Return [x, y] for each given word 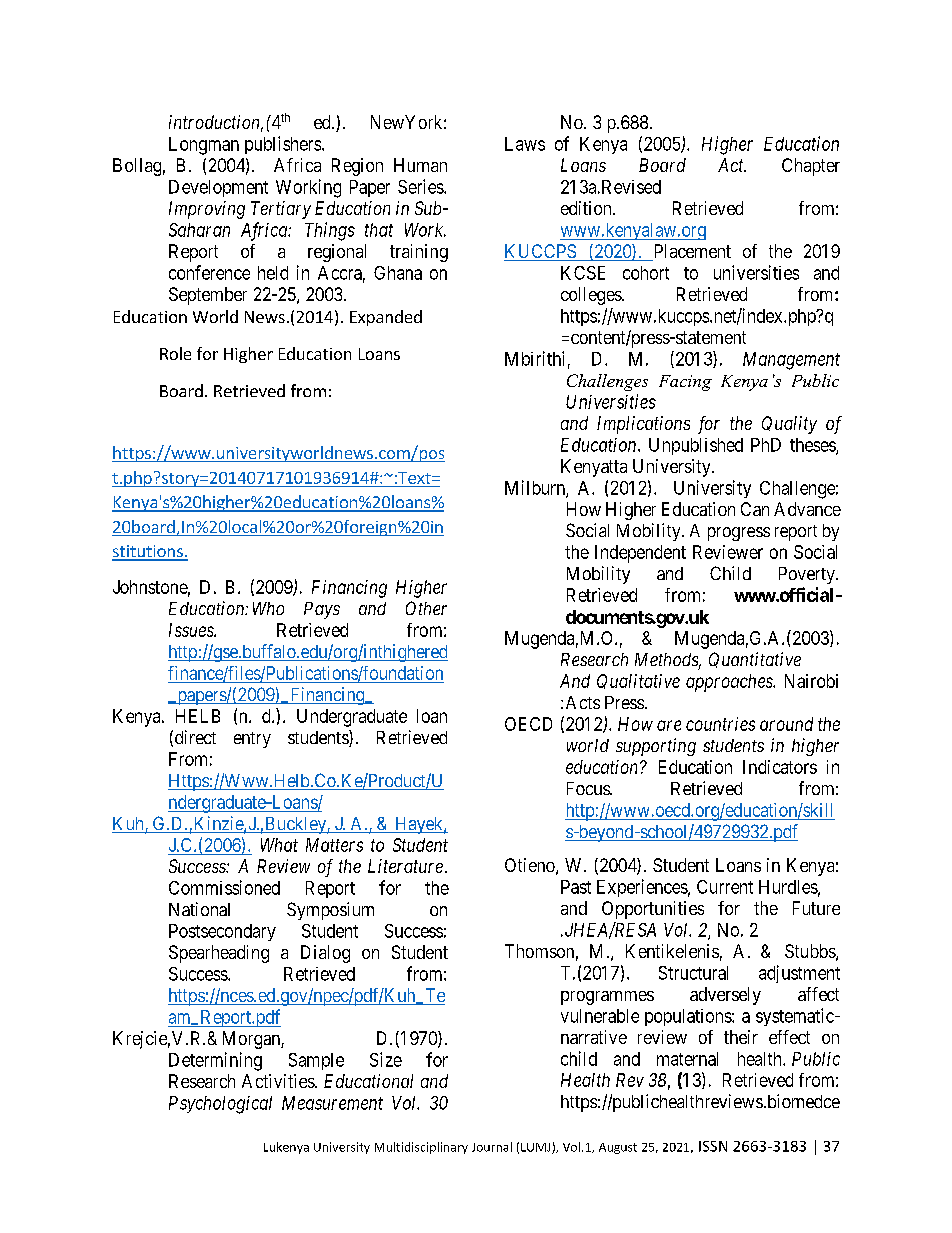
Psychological [220, 1105]
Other [426, 608]
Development [218, 188]
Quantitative [755, 660]
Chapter [811, 167]
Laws [525, 144]
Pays [322, 610]
